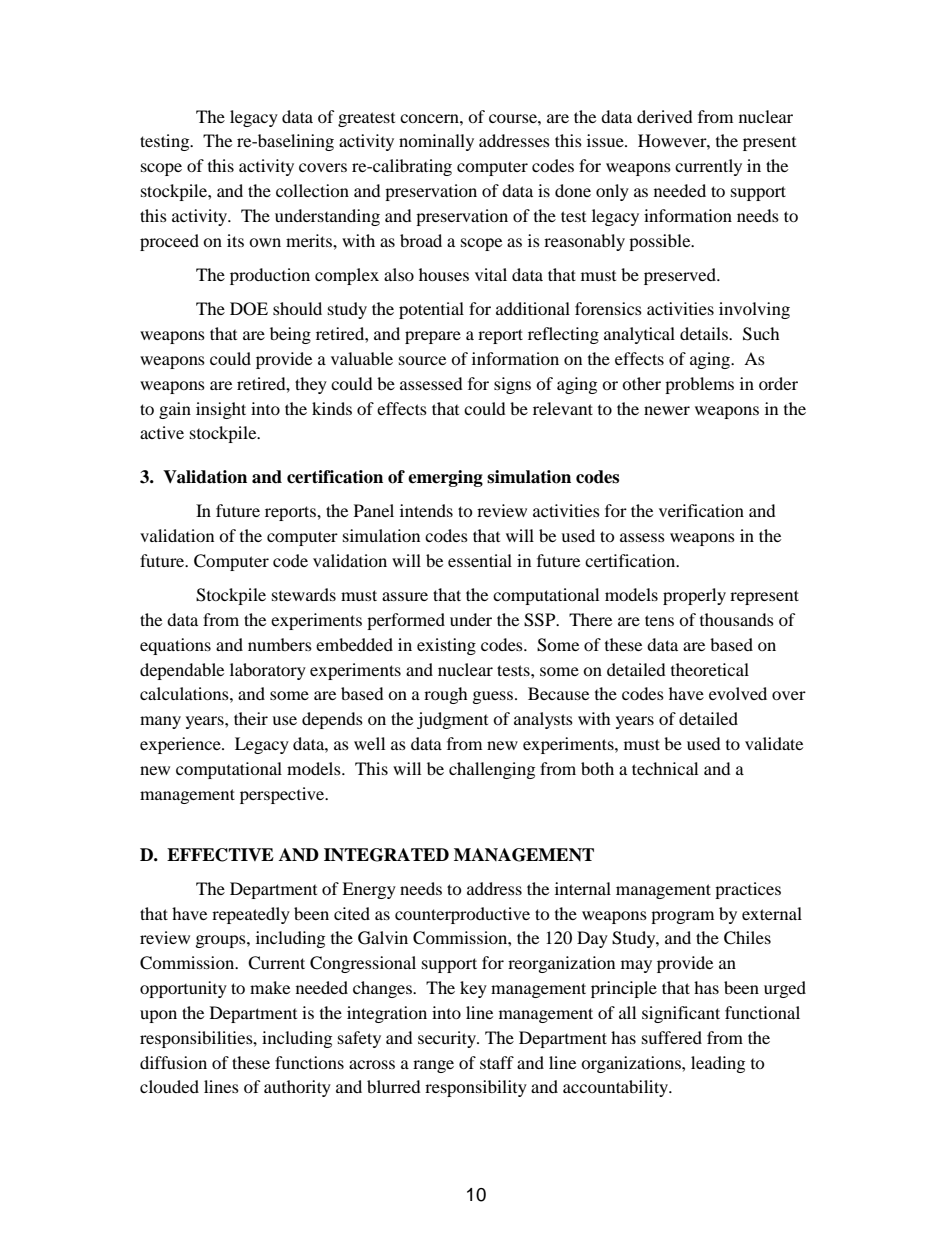 The height and width of the screenshot is (1233, 952). I want to click on staff, so click(497, 1062).
